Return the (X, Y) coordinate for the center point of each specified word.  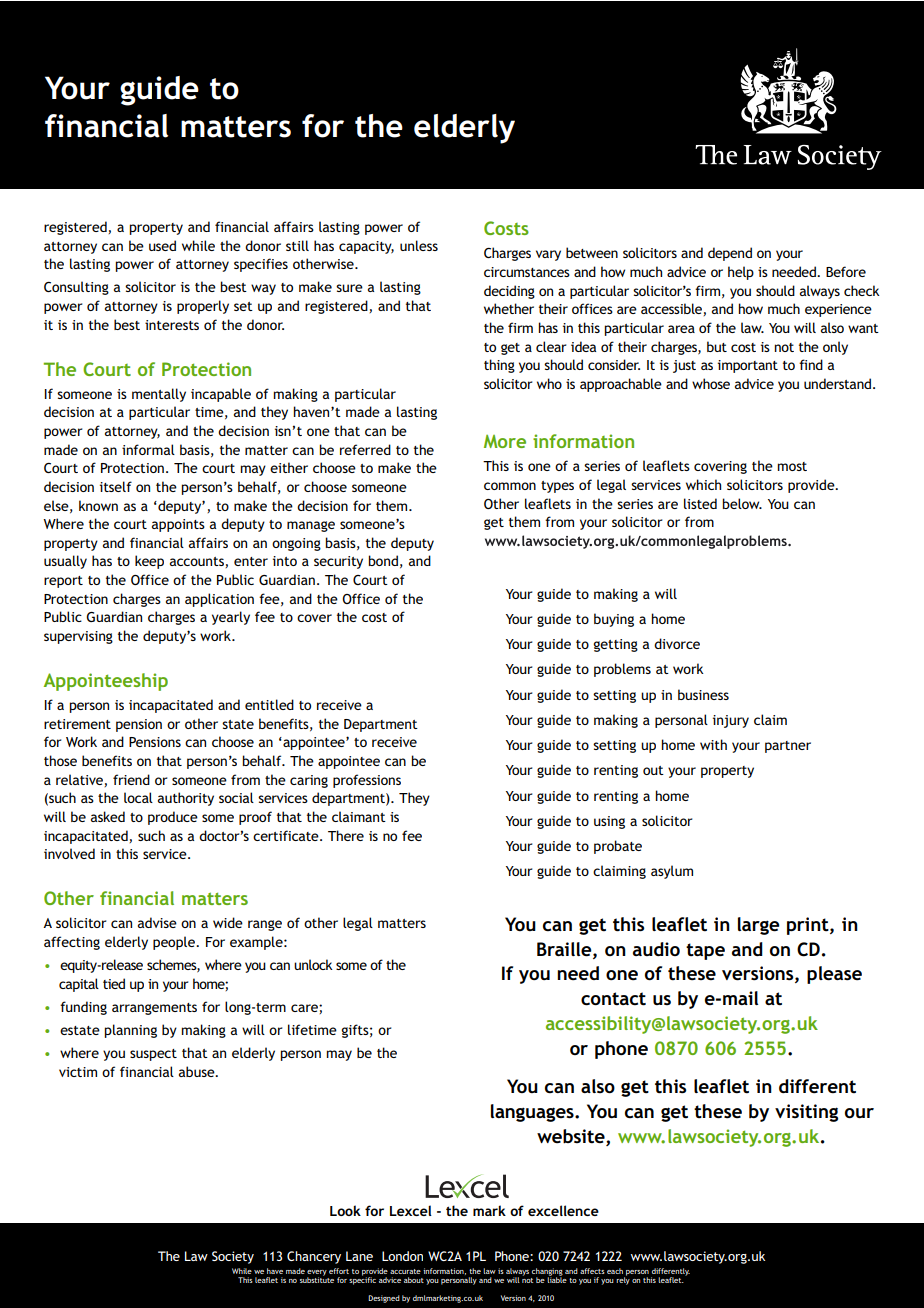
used (162, 245)
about (414, 1280)
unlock (313, 964)
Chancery (314, 1257)
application (219, 600)
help (741, 273)
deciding (509, 292)
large (759, 926)
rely (623, 1280)
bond (383, 560)
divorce (677, 643)
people (175, 943)
